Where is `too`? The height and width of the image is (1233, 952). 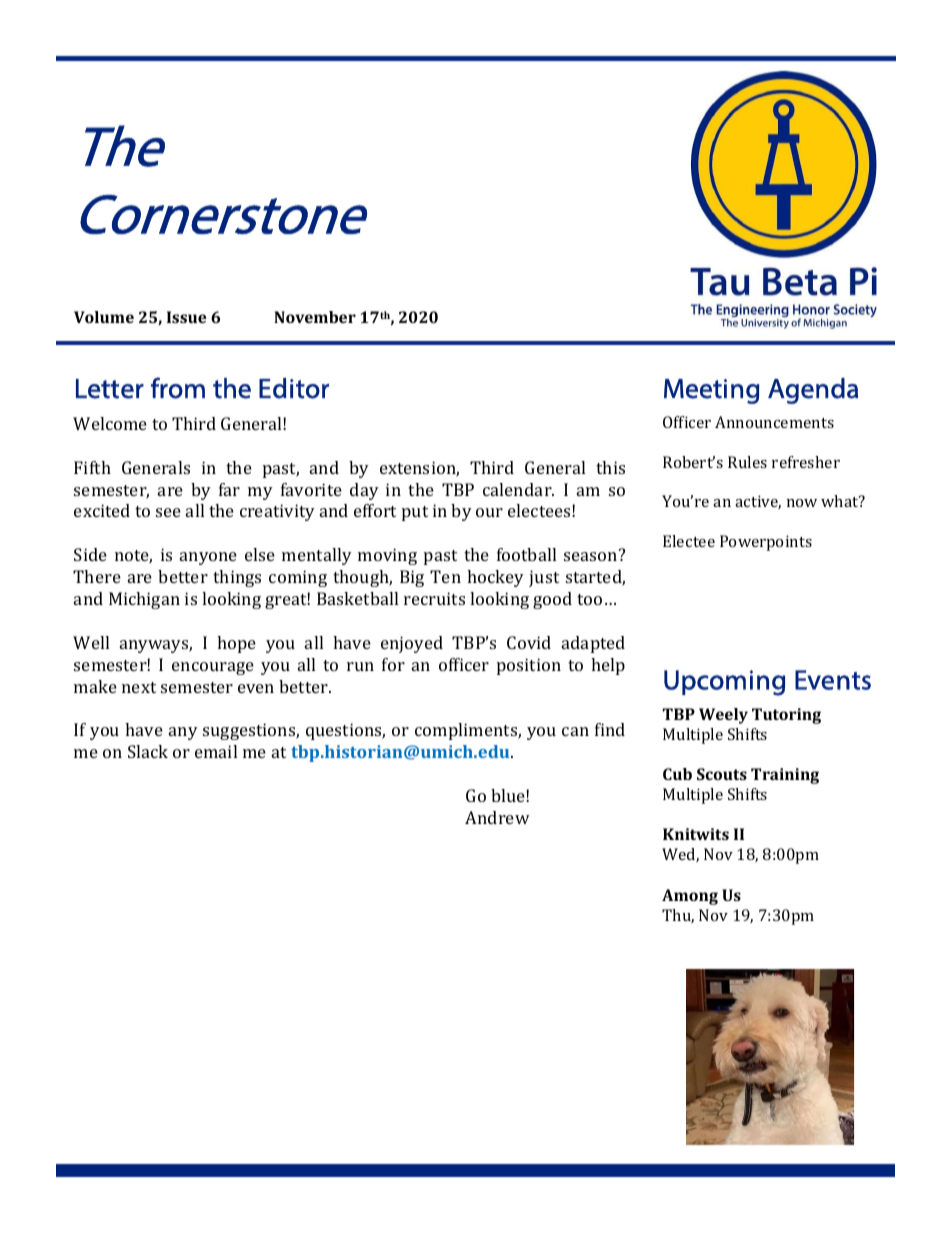 too is located at coordinates (589, 599).
